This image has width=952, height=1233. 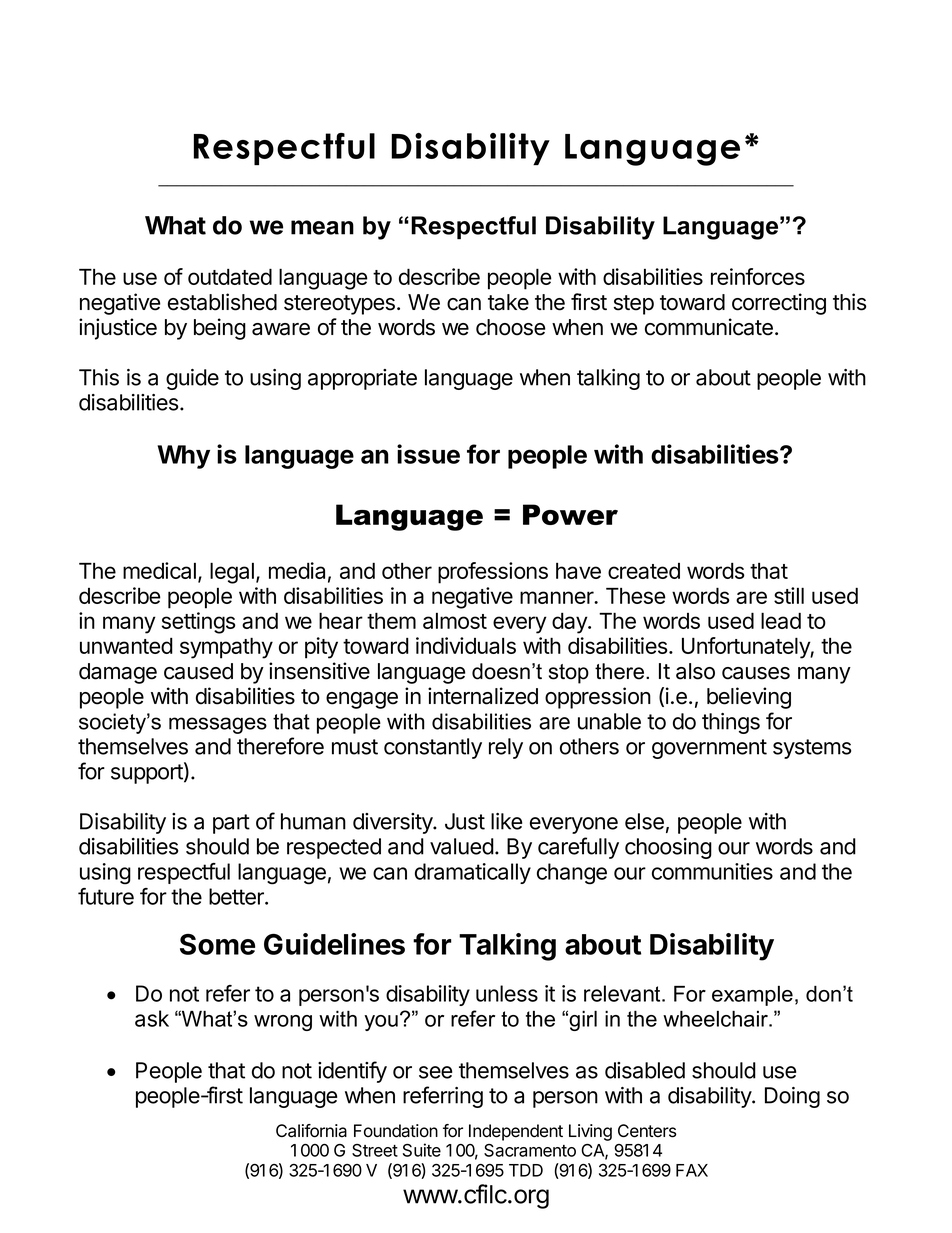 What do you see at coordinates (483, 696) in the image?
I see `internalized` at bounding box center [483, 696].
